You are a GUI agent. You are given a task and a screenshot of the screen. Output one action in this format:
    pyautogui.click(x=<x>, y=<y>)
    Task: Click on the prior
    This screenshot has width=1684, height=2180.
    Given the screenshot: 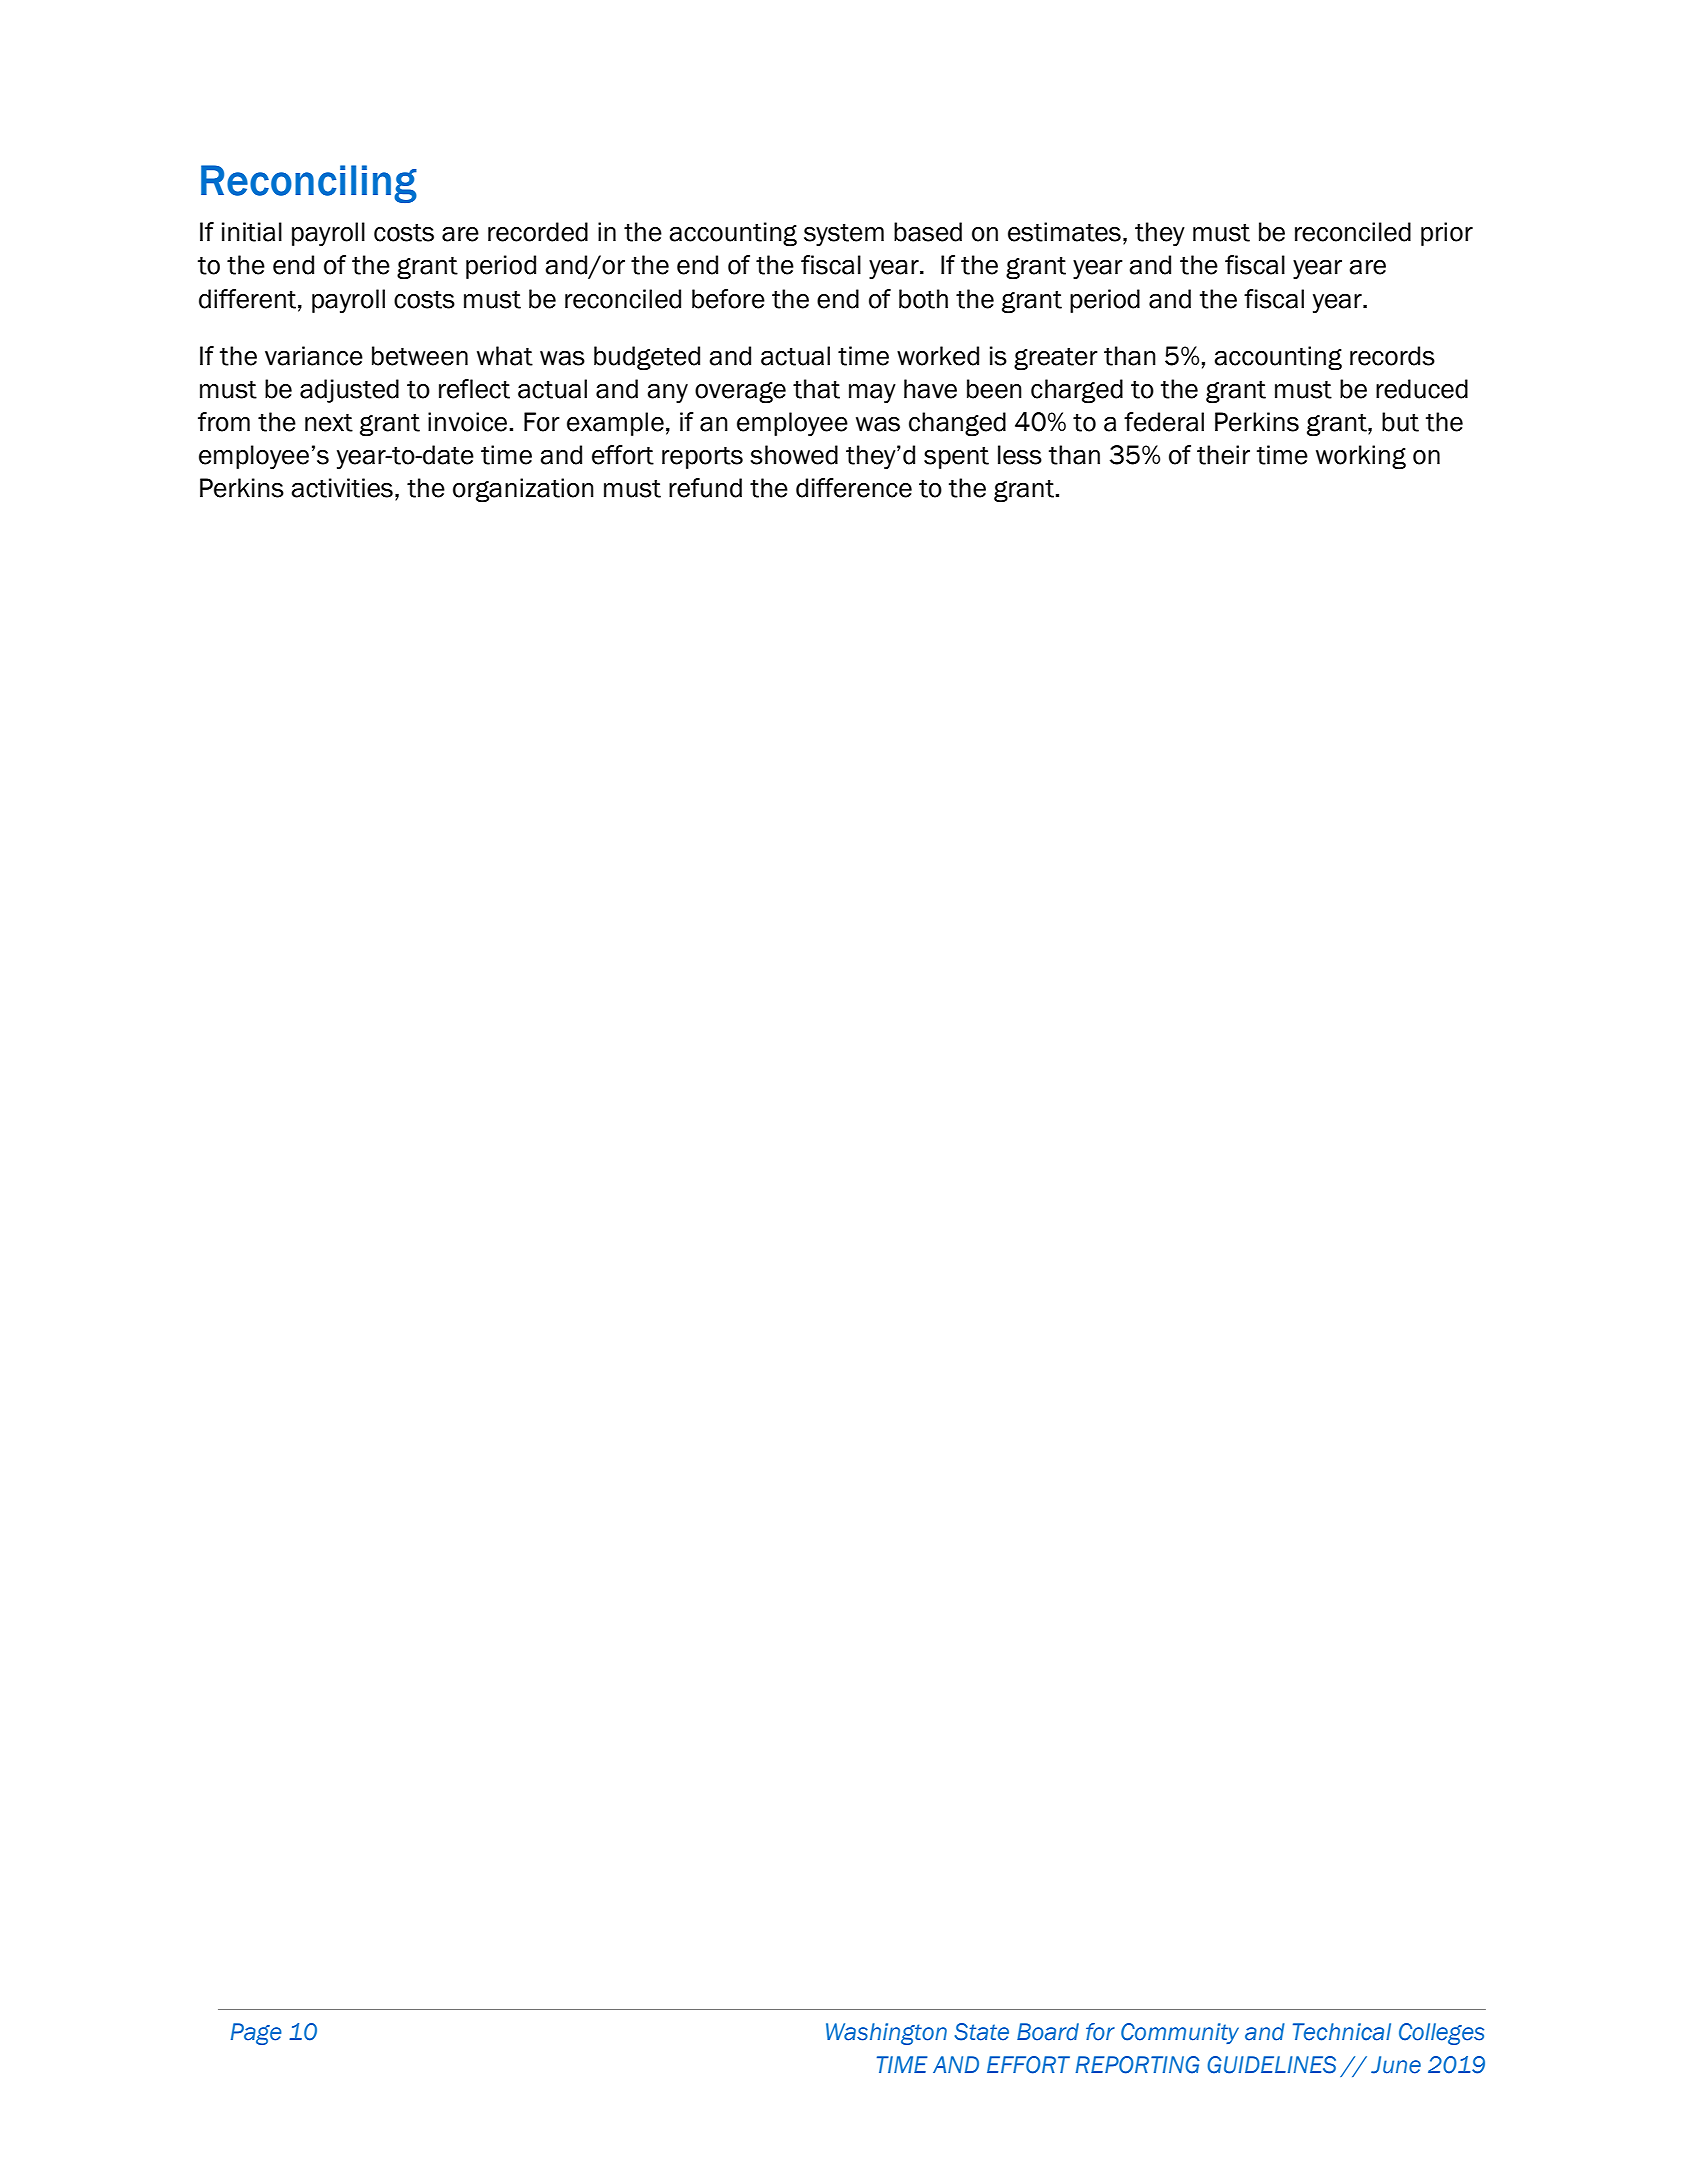 What is the action you would take?
    pyautogui.click(x=1447, y=234)
